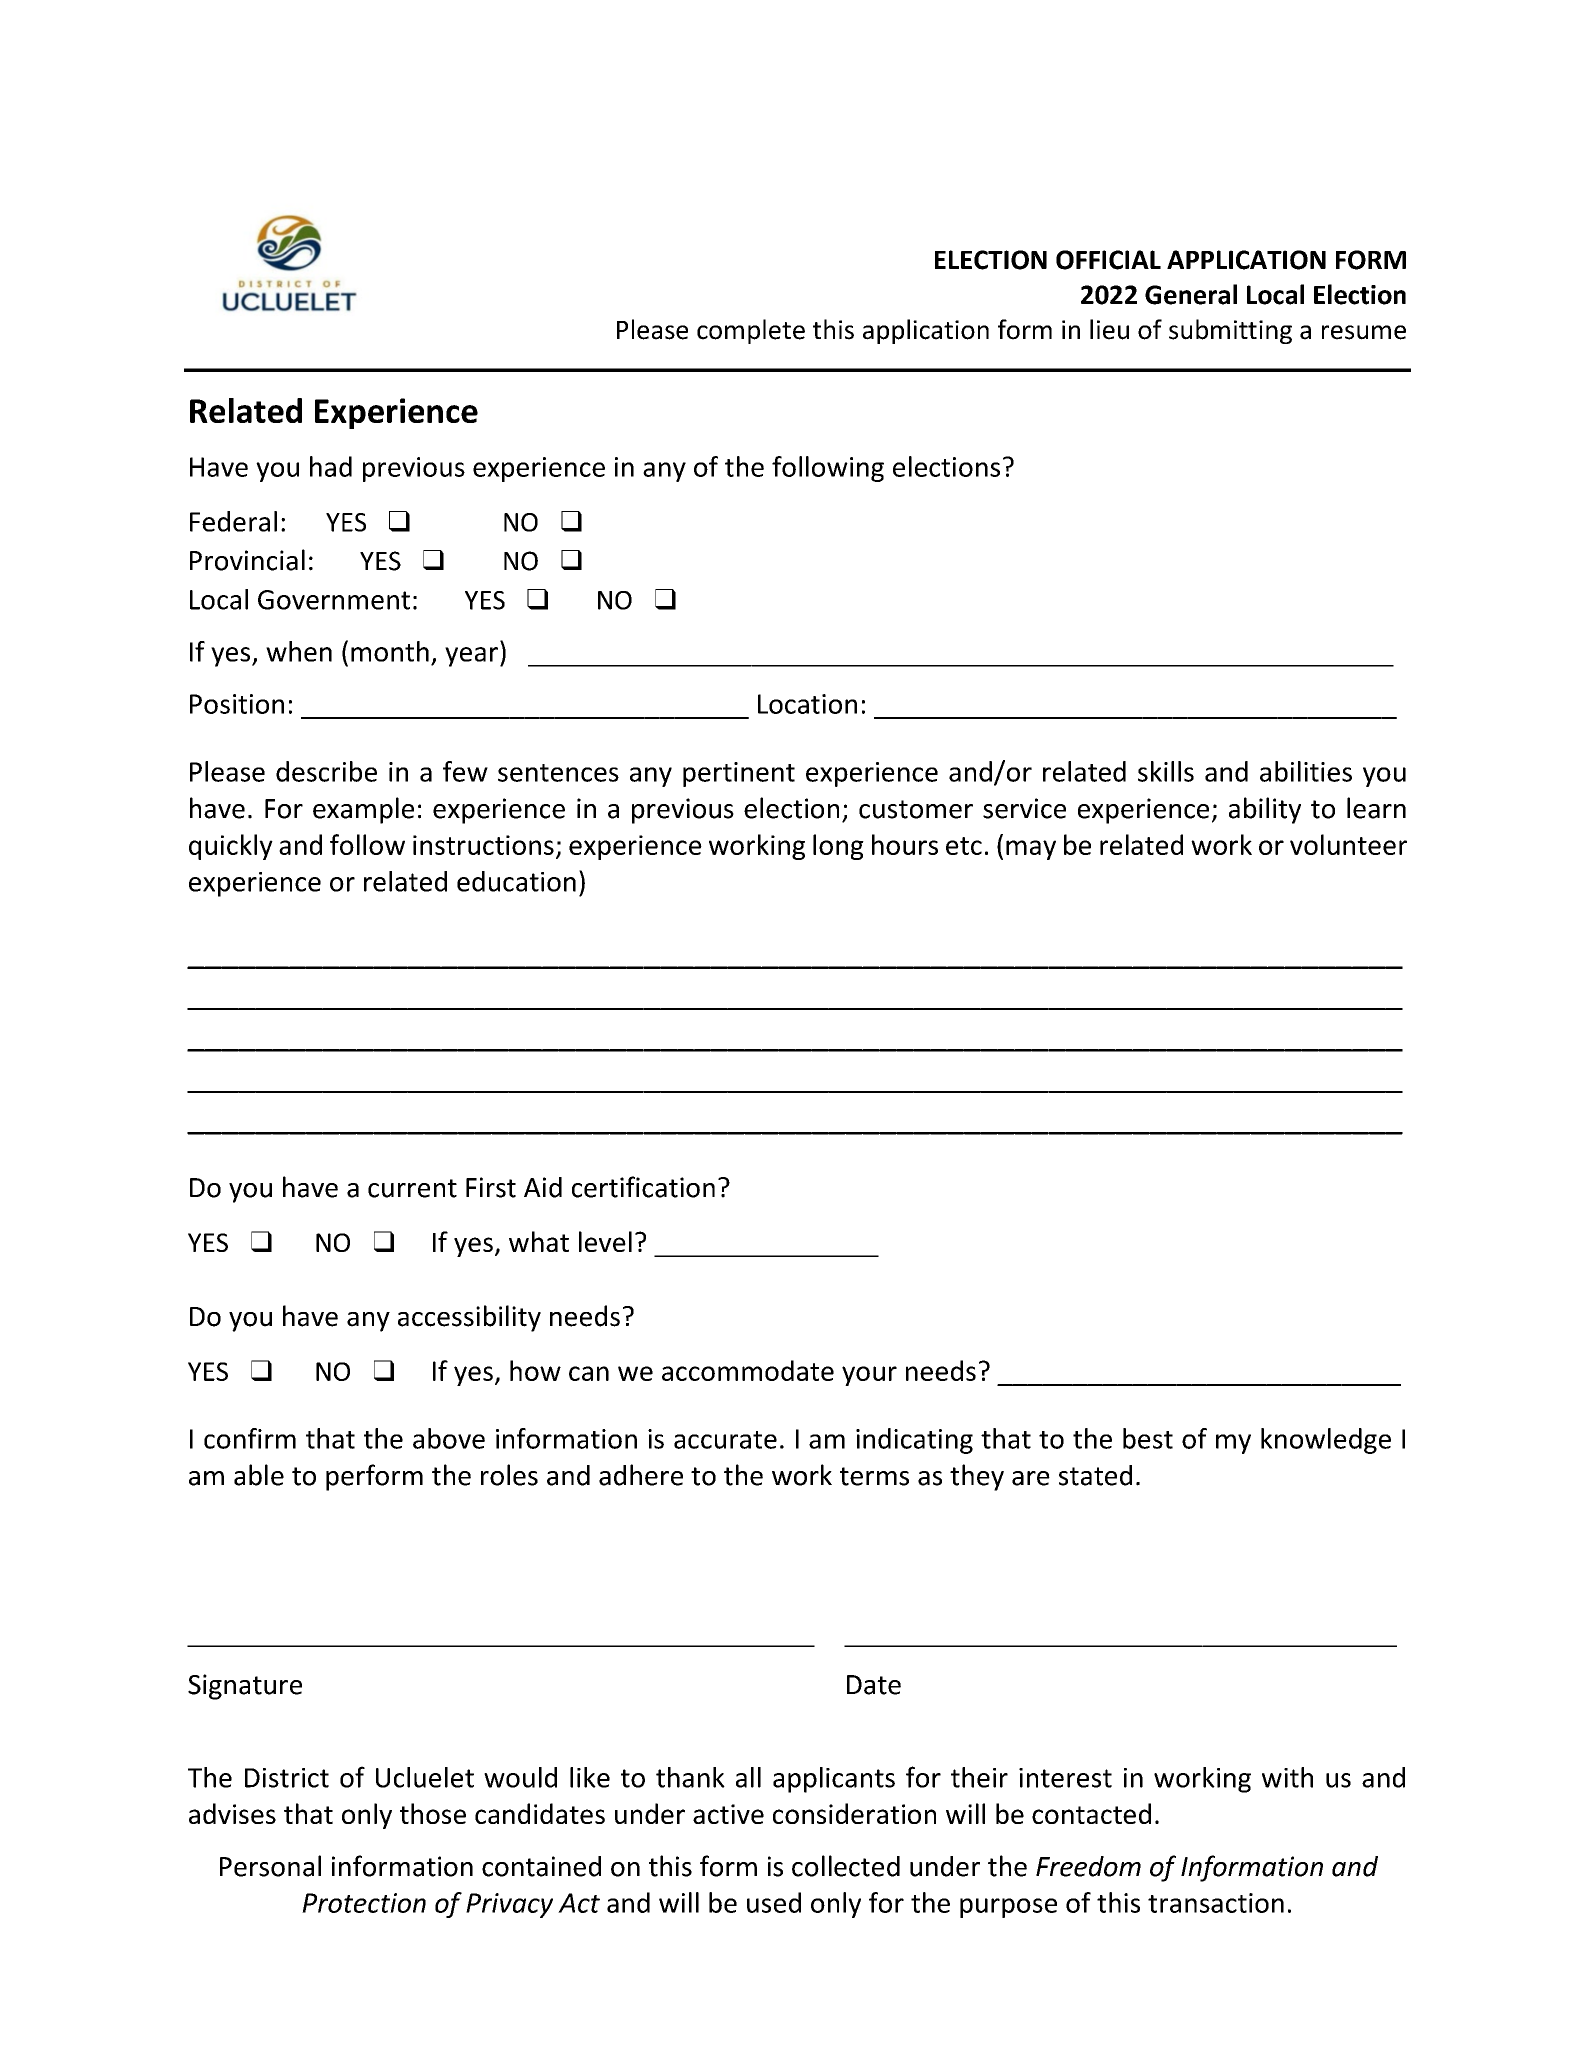 The height and width of the image is (2064, 1595). Describe the element at coordinates (1148, 1438) in the image. I see `best` at that location.
